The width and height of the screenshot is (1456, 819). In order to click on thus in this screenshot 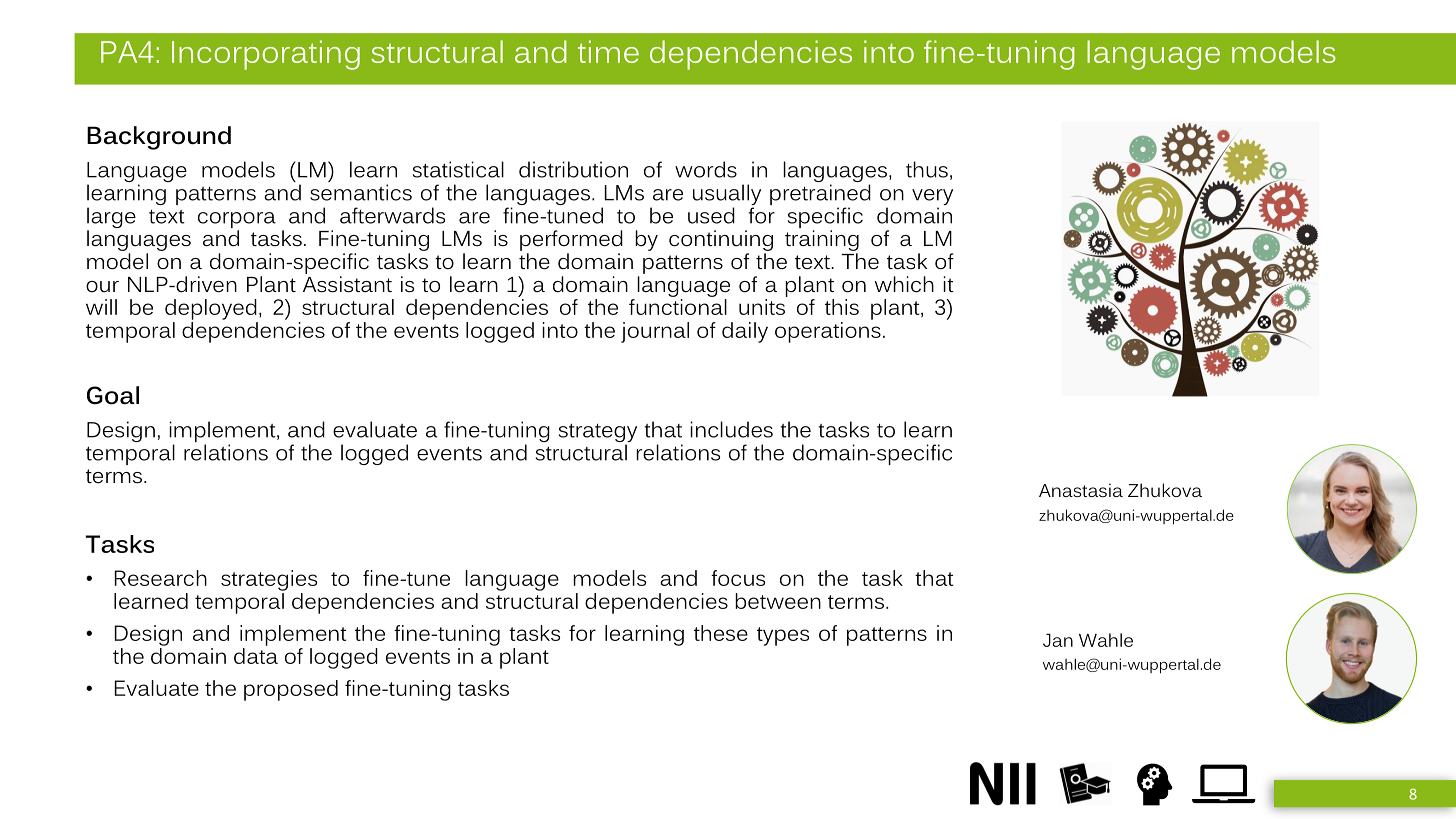, I will do `click(927, 169)`.
